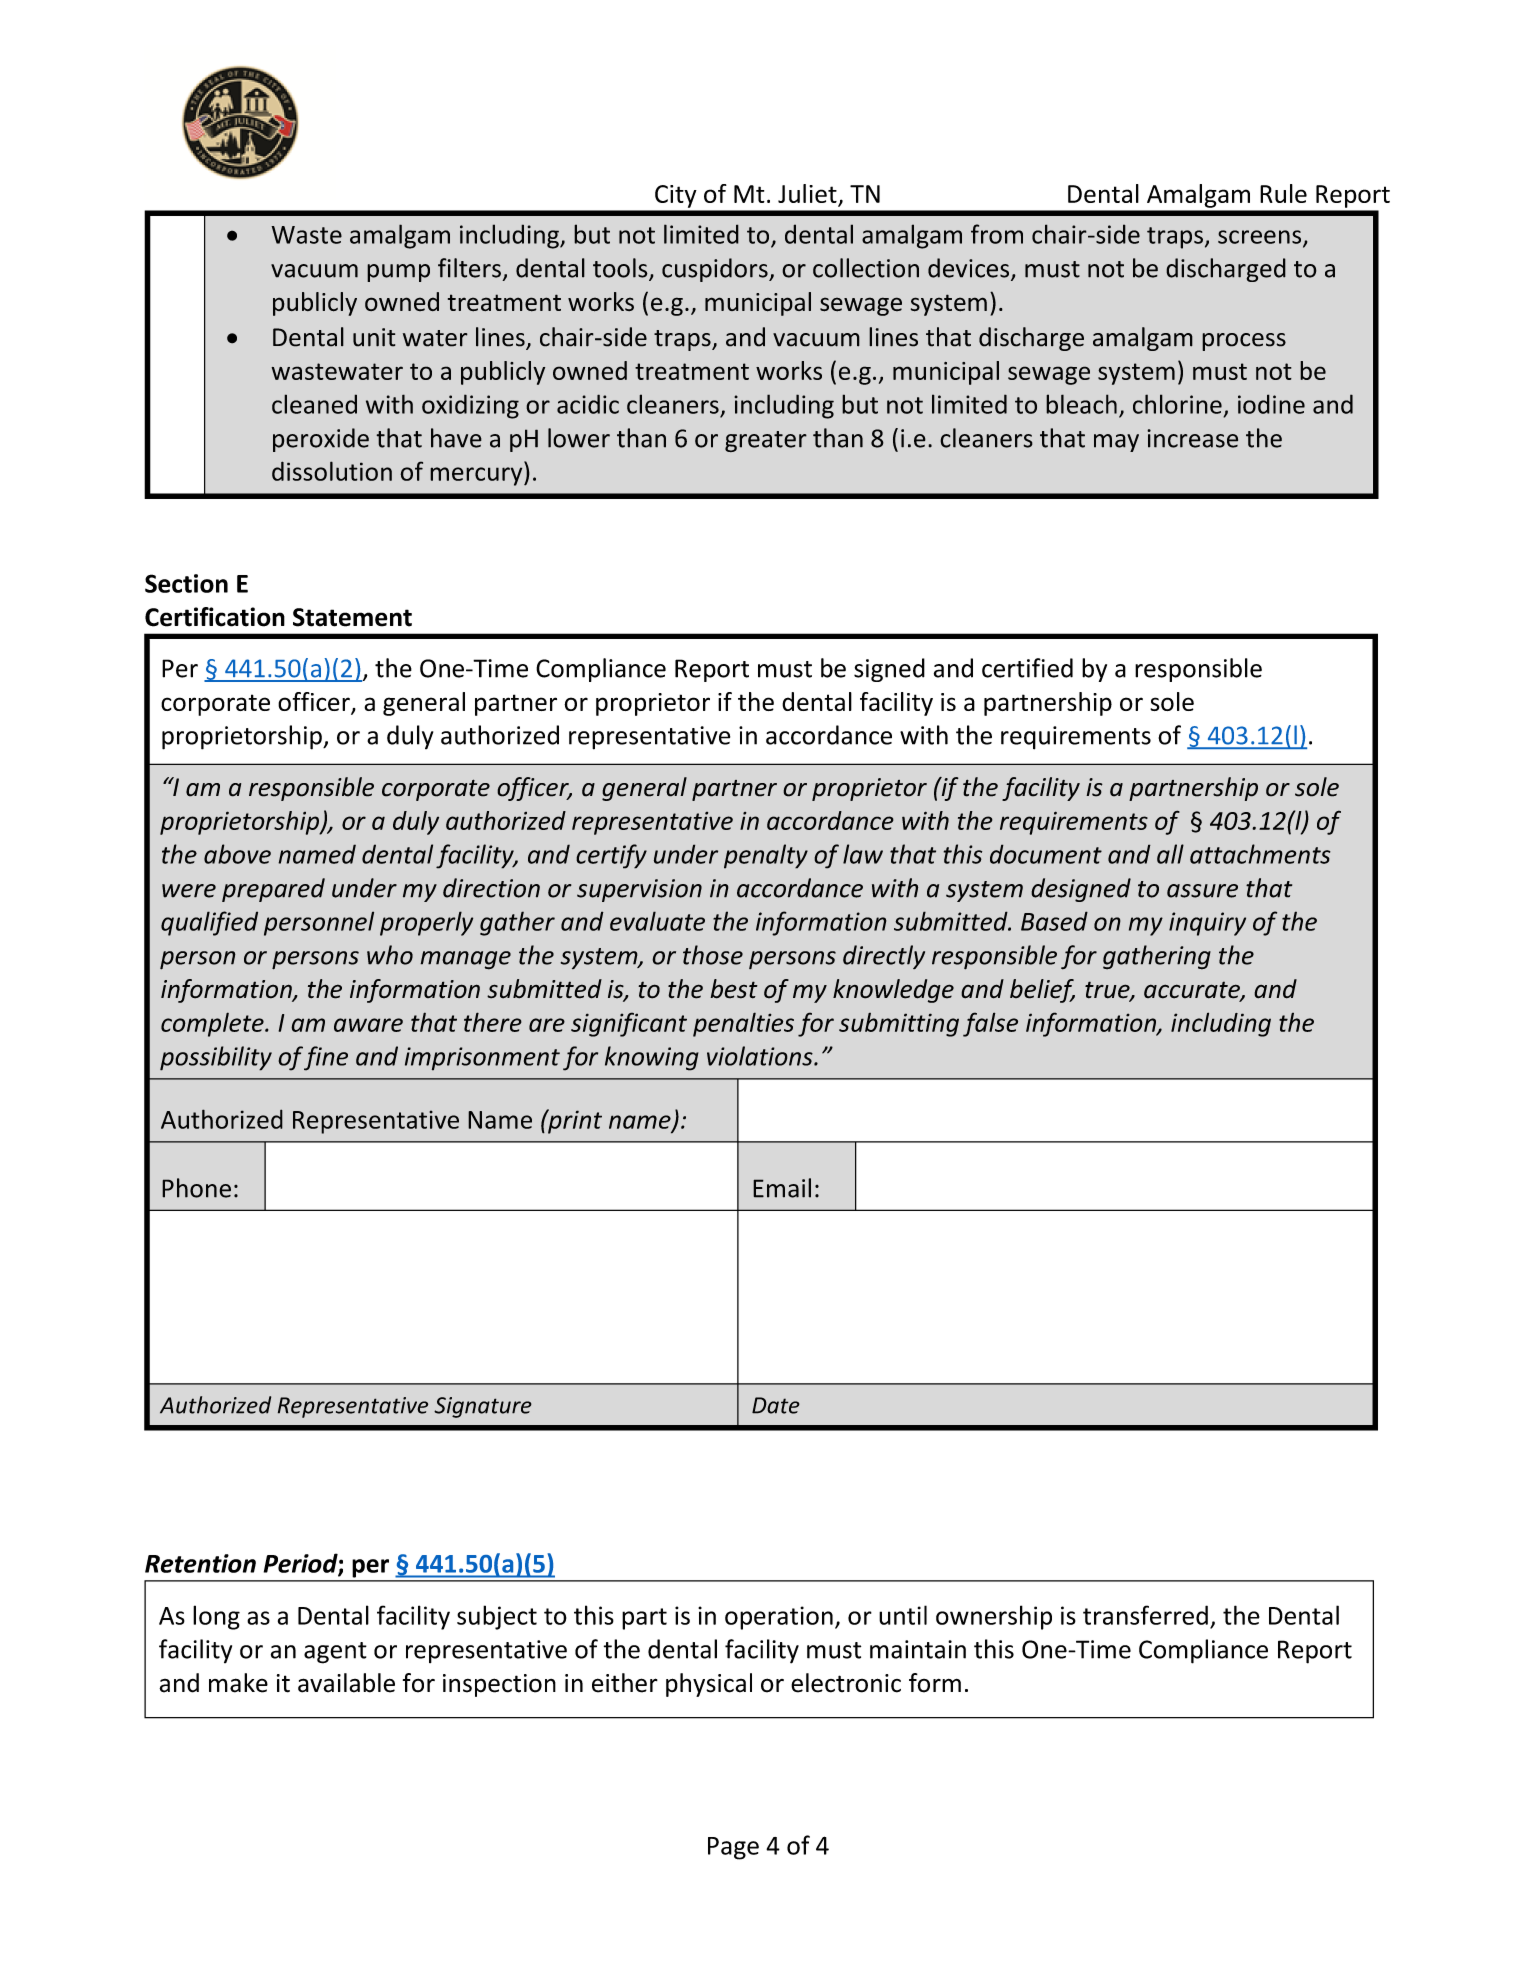 The image size is (1535, 1986). I want to click on available, so click(346, 1683).
